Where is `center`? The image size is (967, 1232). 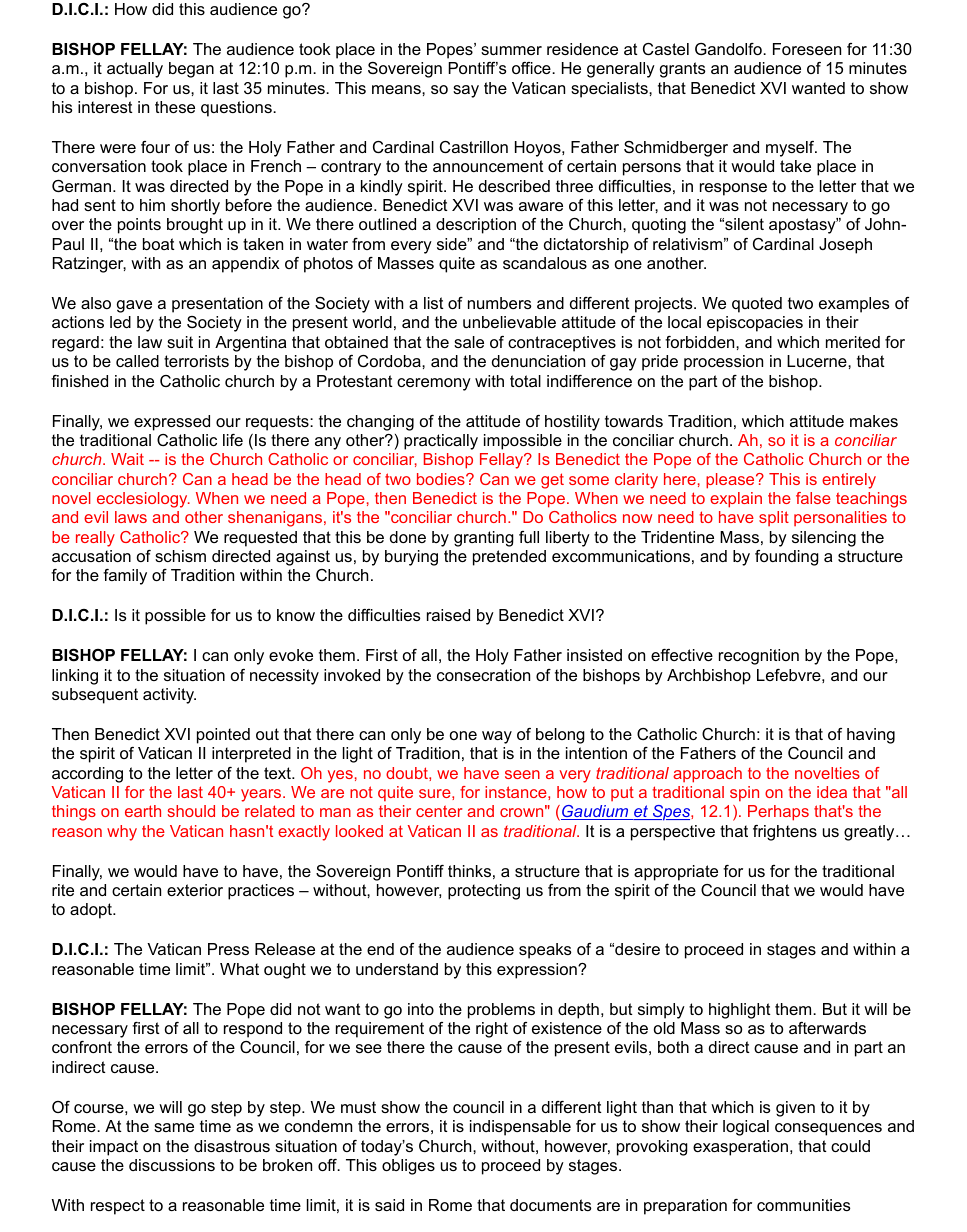
center is located at coordinates (439, 811).
